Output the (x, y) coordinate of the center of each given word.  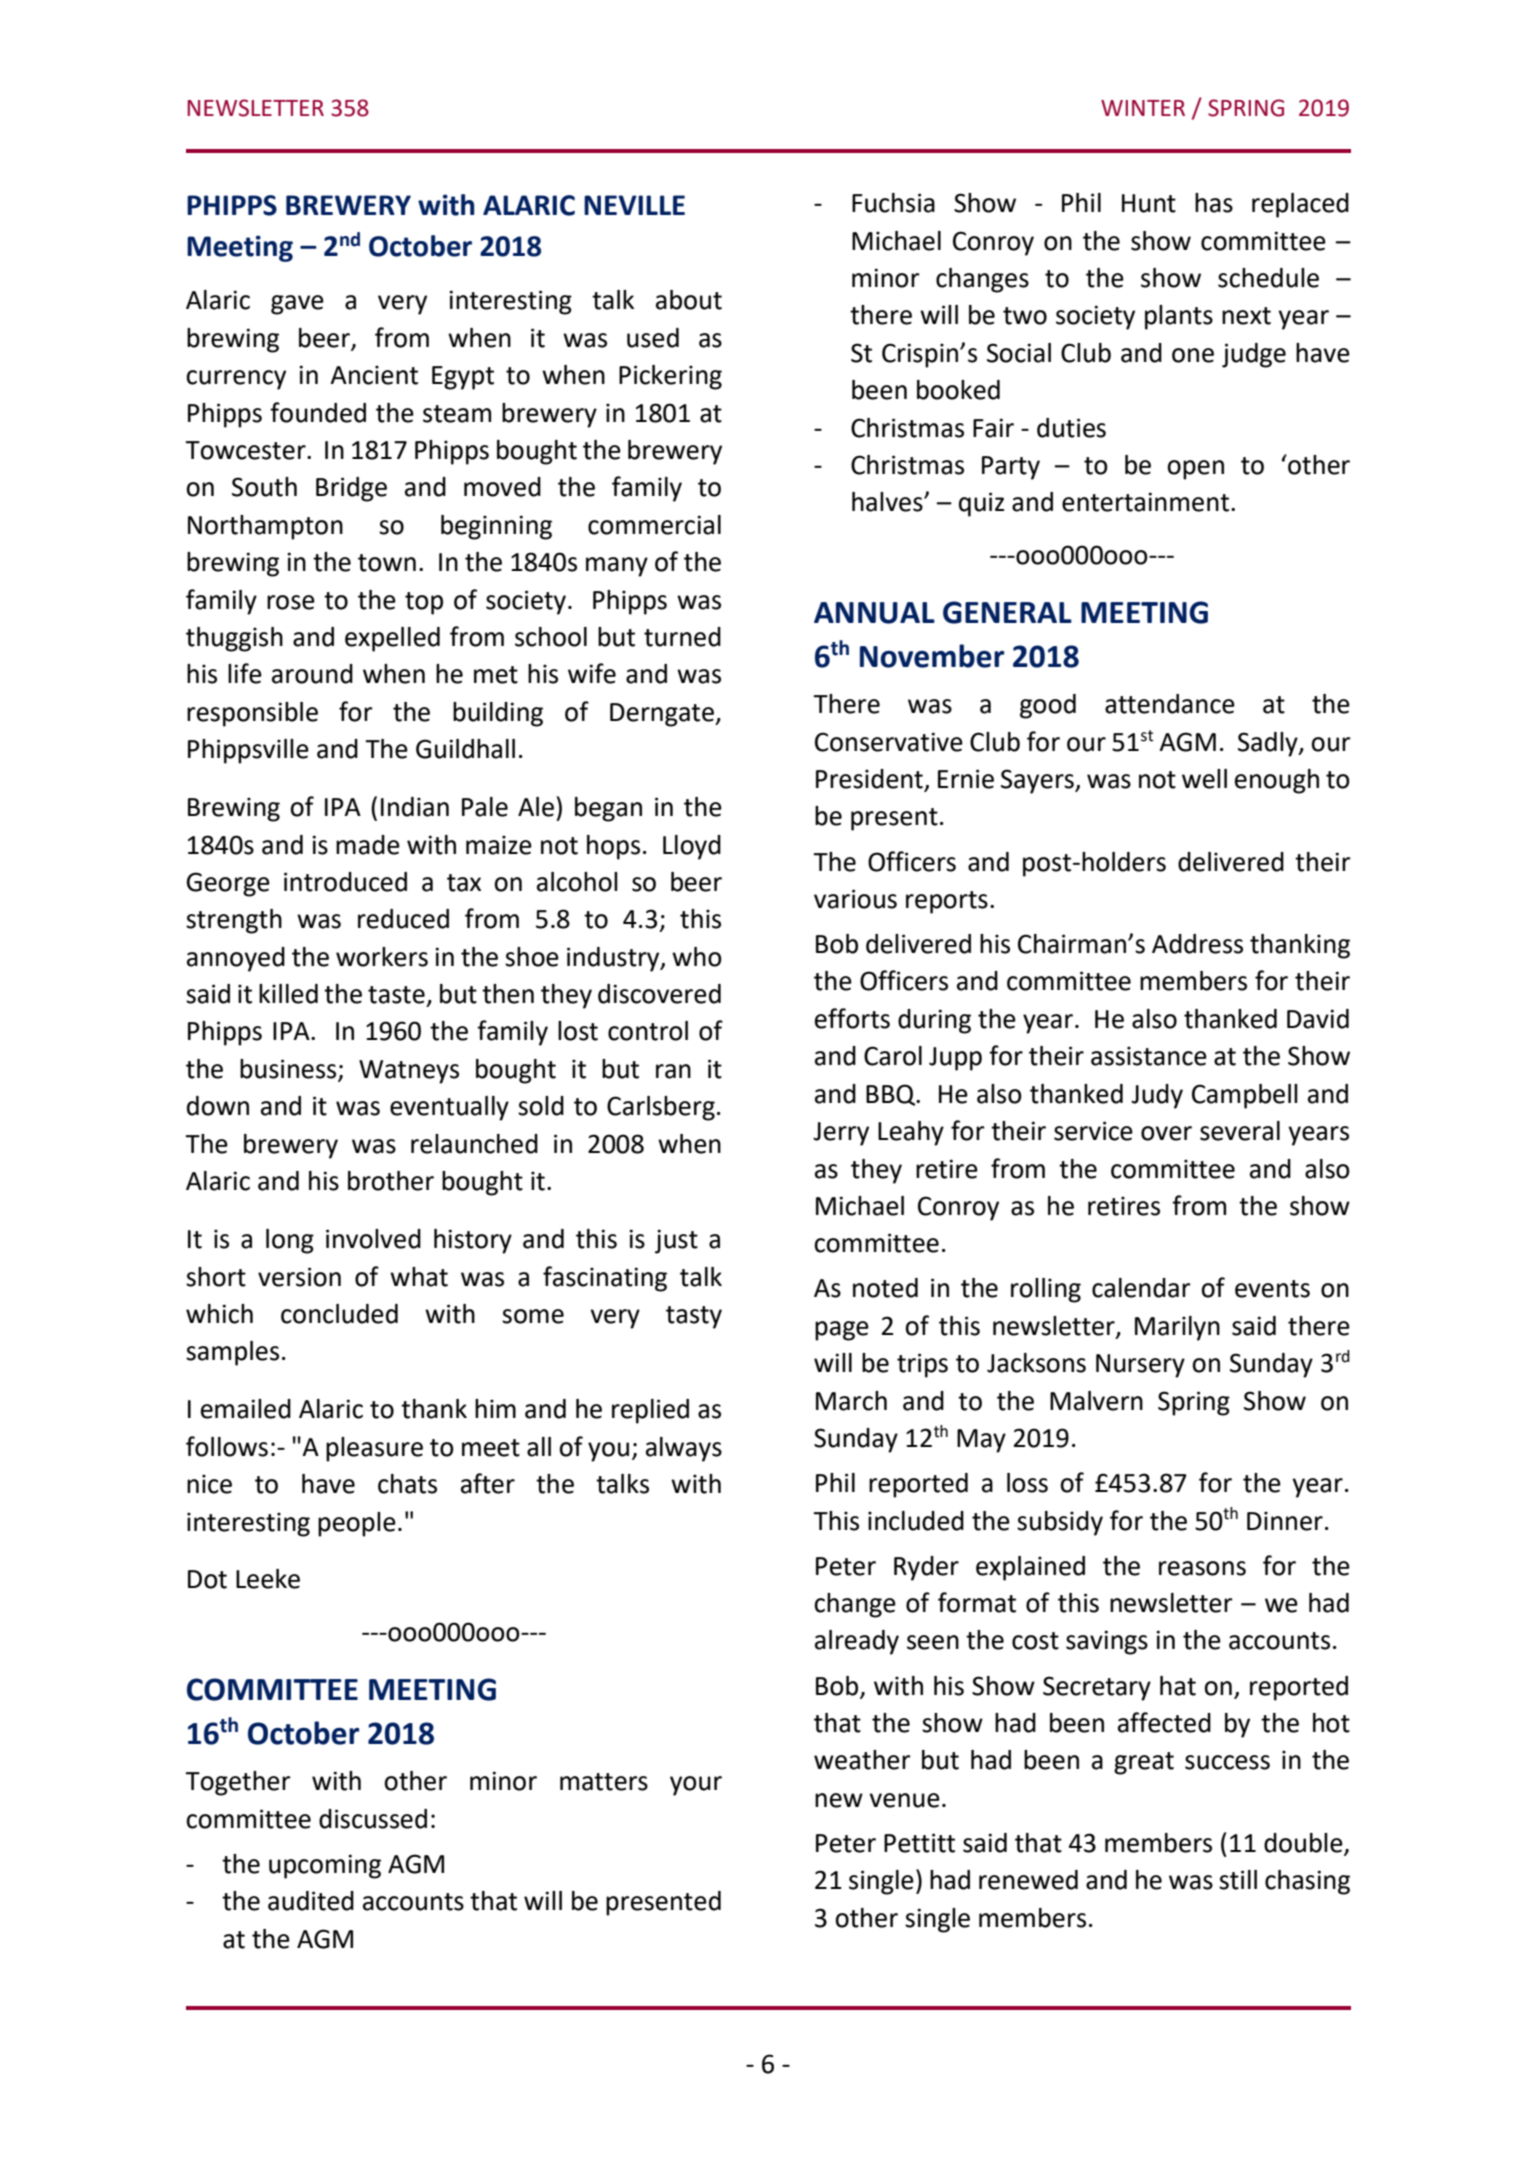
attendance (1170, 704)
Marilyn (1177, 1328)
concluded (339, 1314)
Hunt (1149, 203)
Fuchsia (893, 203)
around (312, 674)
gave (297, 305)
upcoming (325, 1866)
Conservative (889, 742)
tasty (694, 1317)
